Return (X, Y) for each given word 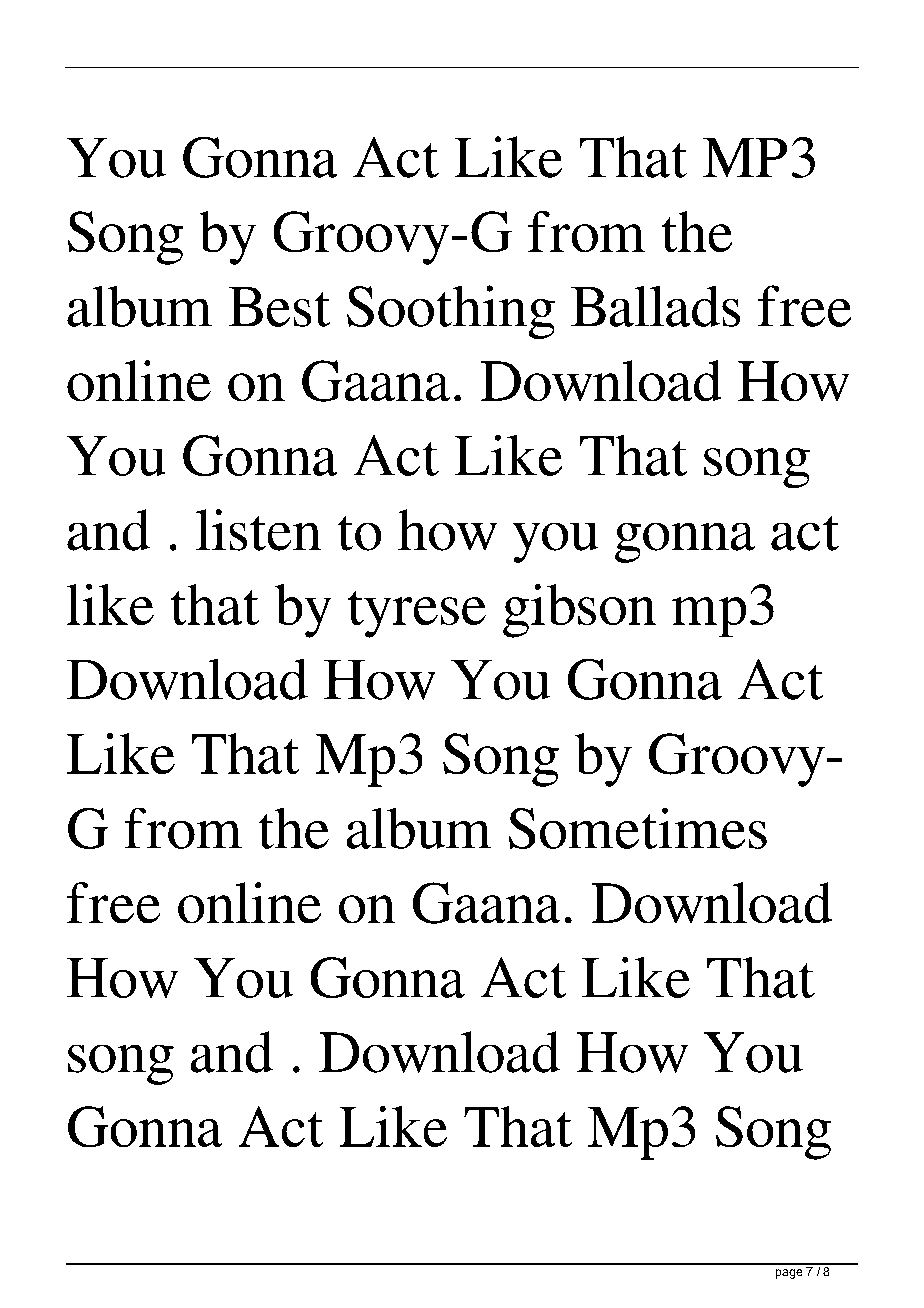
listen (258, 530)
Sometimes (638, 828)
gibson (579, 611)
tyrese (417, 614)
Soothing (451, 312)
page (789, 1274)
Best (279, 307)
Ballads (655, 306)
